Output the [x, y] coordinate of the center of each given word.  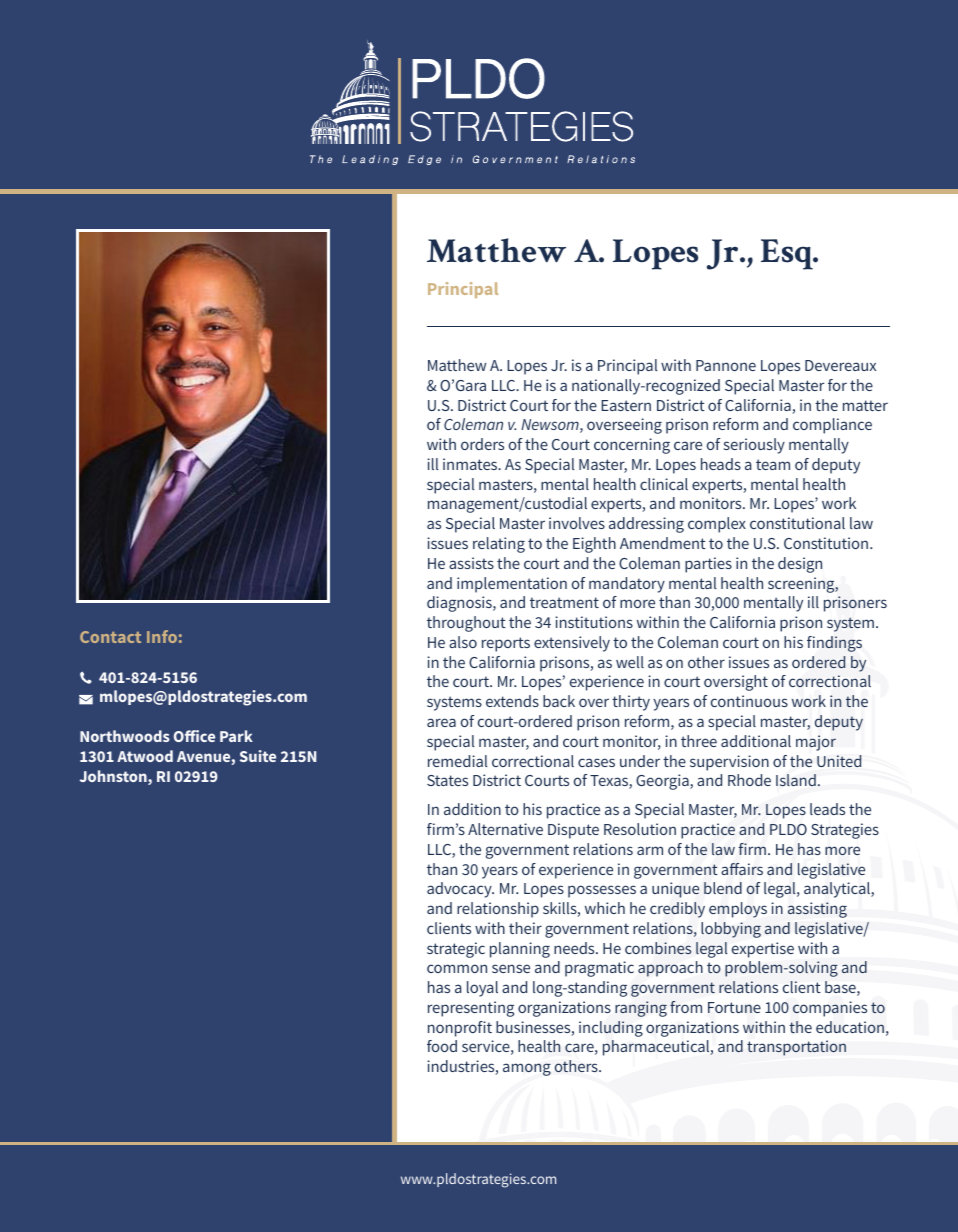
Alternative [505, 829]
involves [577, 523]
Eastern [626, 405]
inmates [471, 464]
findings [834, 644]
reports [506, 644]
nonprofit [460, 1029]
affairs [742, 869]
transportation [796, 1048]
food [442, 1046]
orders [482, 444]
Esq [788, 254]
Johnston [114, 777]
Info [162, 636]
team [773, 464]
